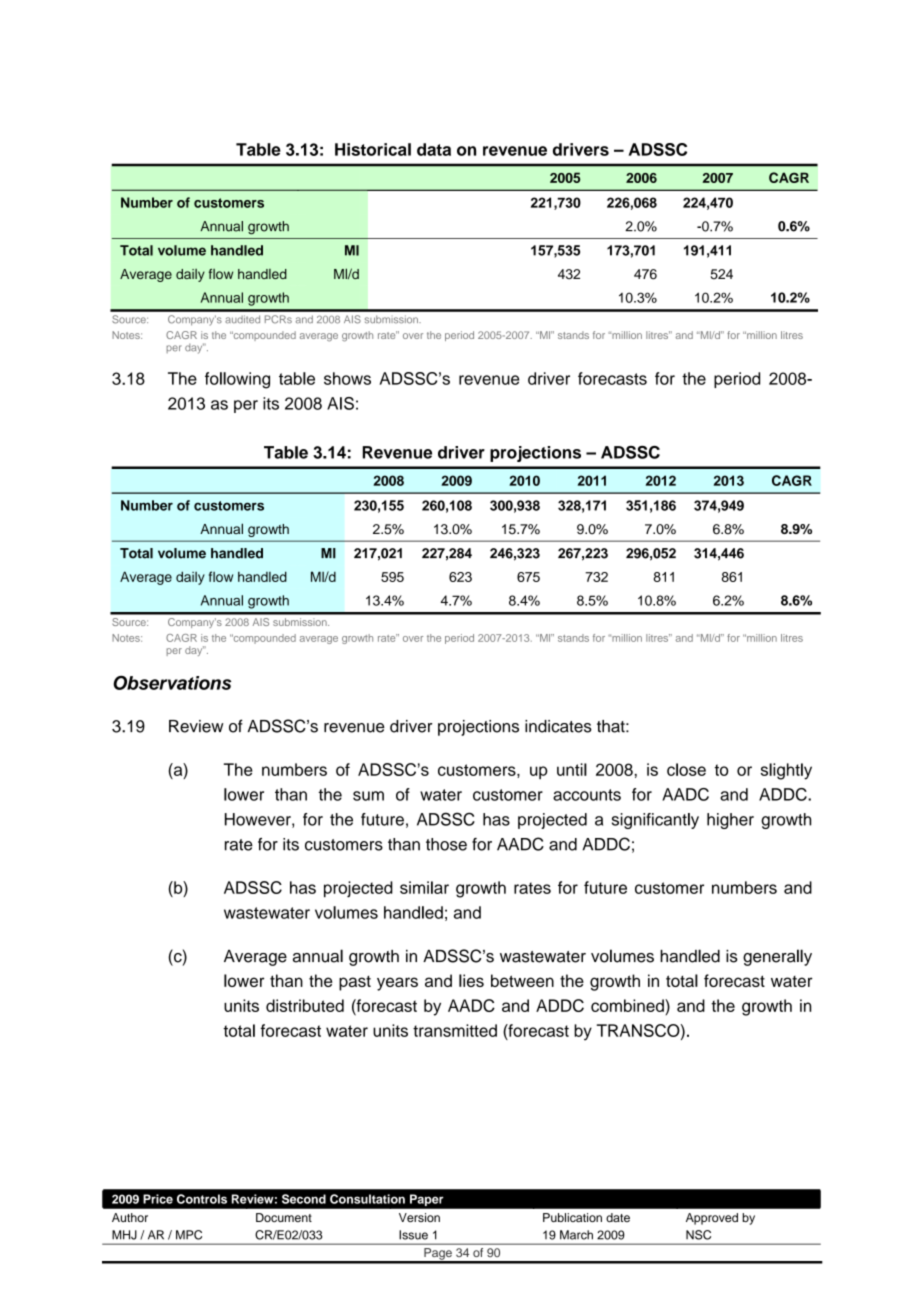 The width and height of the image is (924, 1308). What do you see at coordinates (373, 149) in the image?
I see `Historical` at bounding box center [373, 149].
